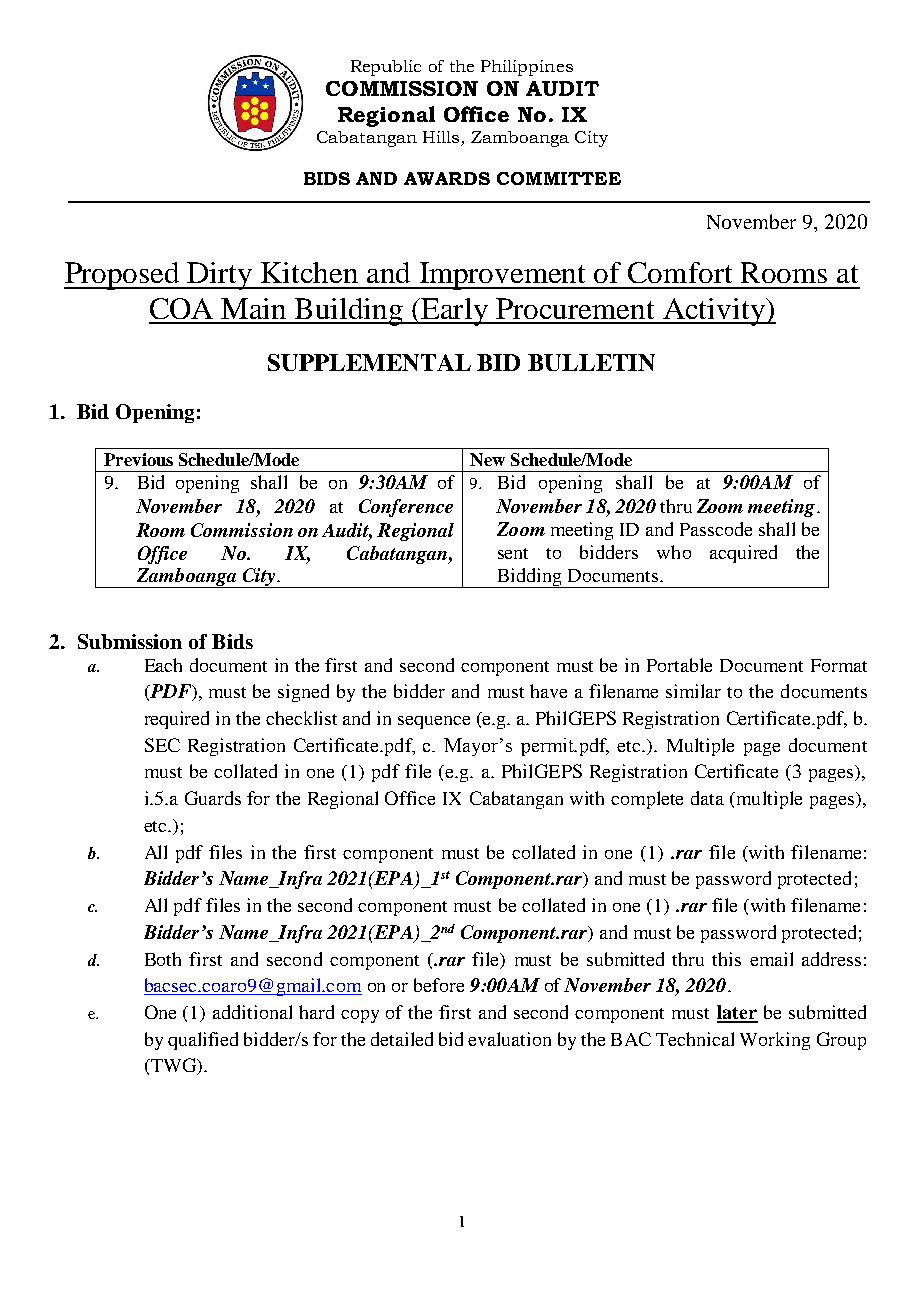 The width and height of the page is (924, 1308). What do you see at coordinates (743, 554) in the page?
I see `acquired` at bounding box center [743, 554].
